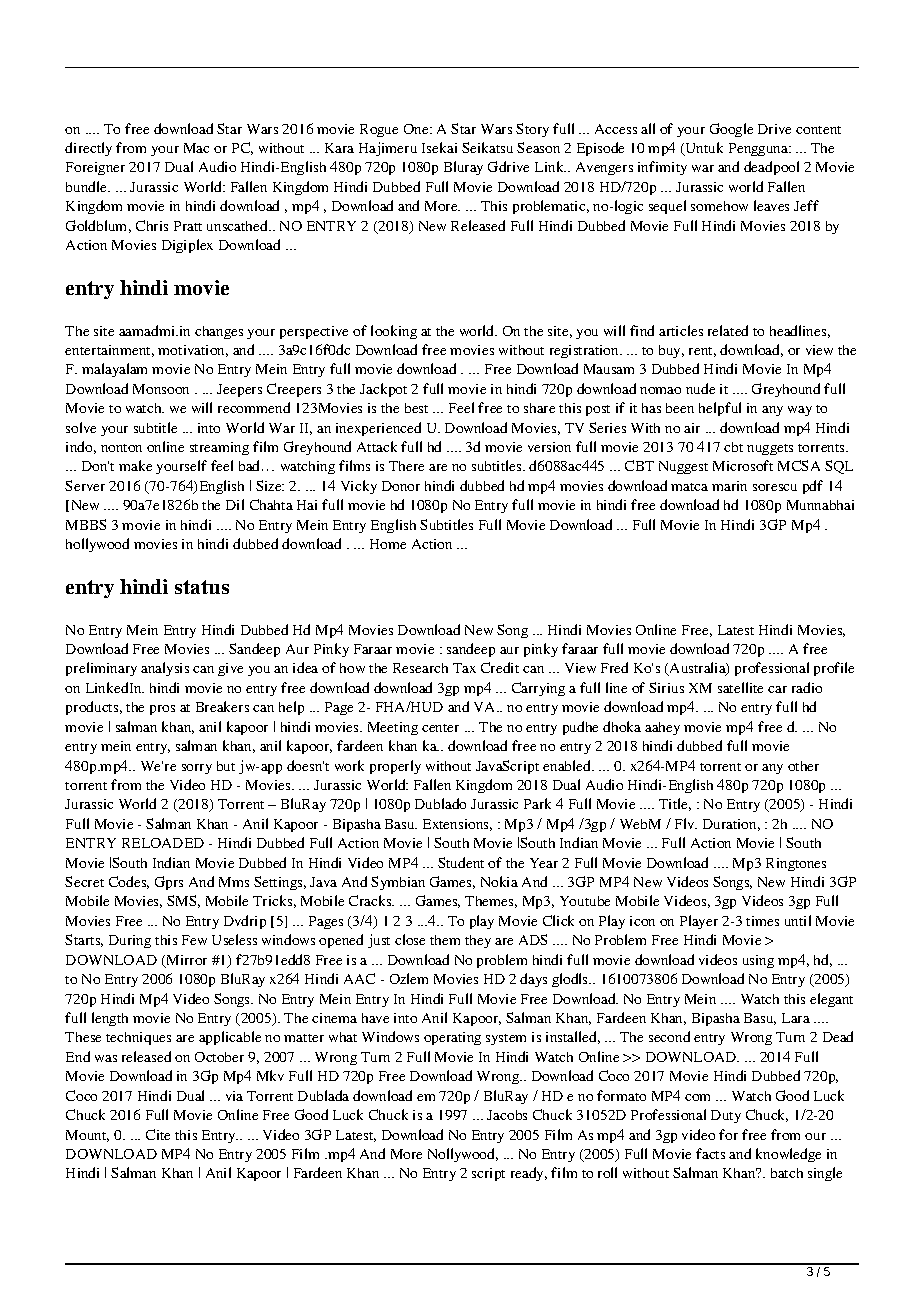 This page has height=1308, width=924. What do you see at coordinates (464, 668) in the page?
I see `Tax` at bounding box center [464, 668].
